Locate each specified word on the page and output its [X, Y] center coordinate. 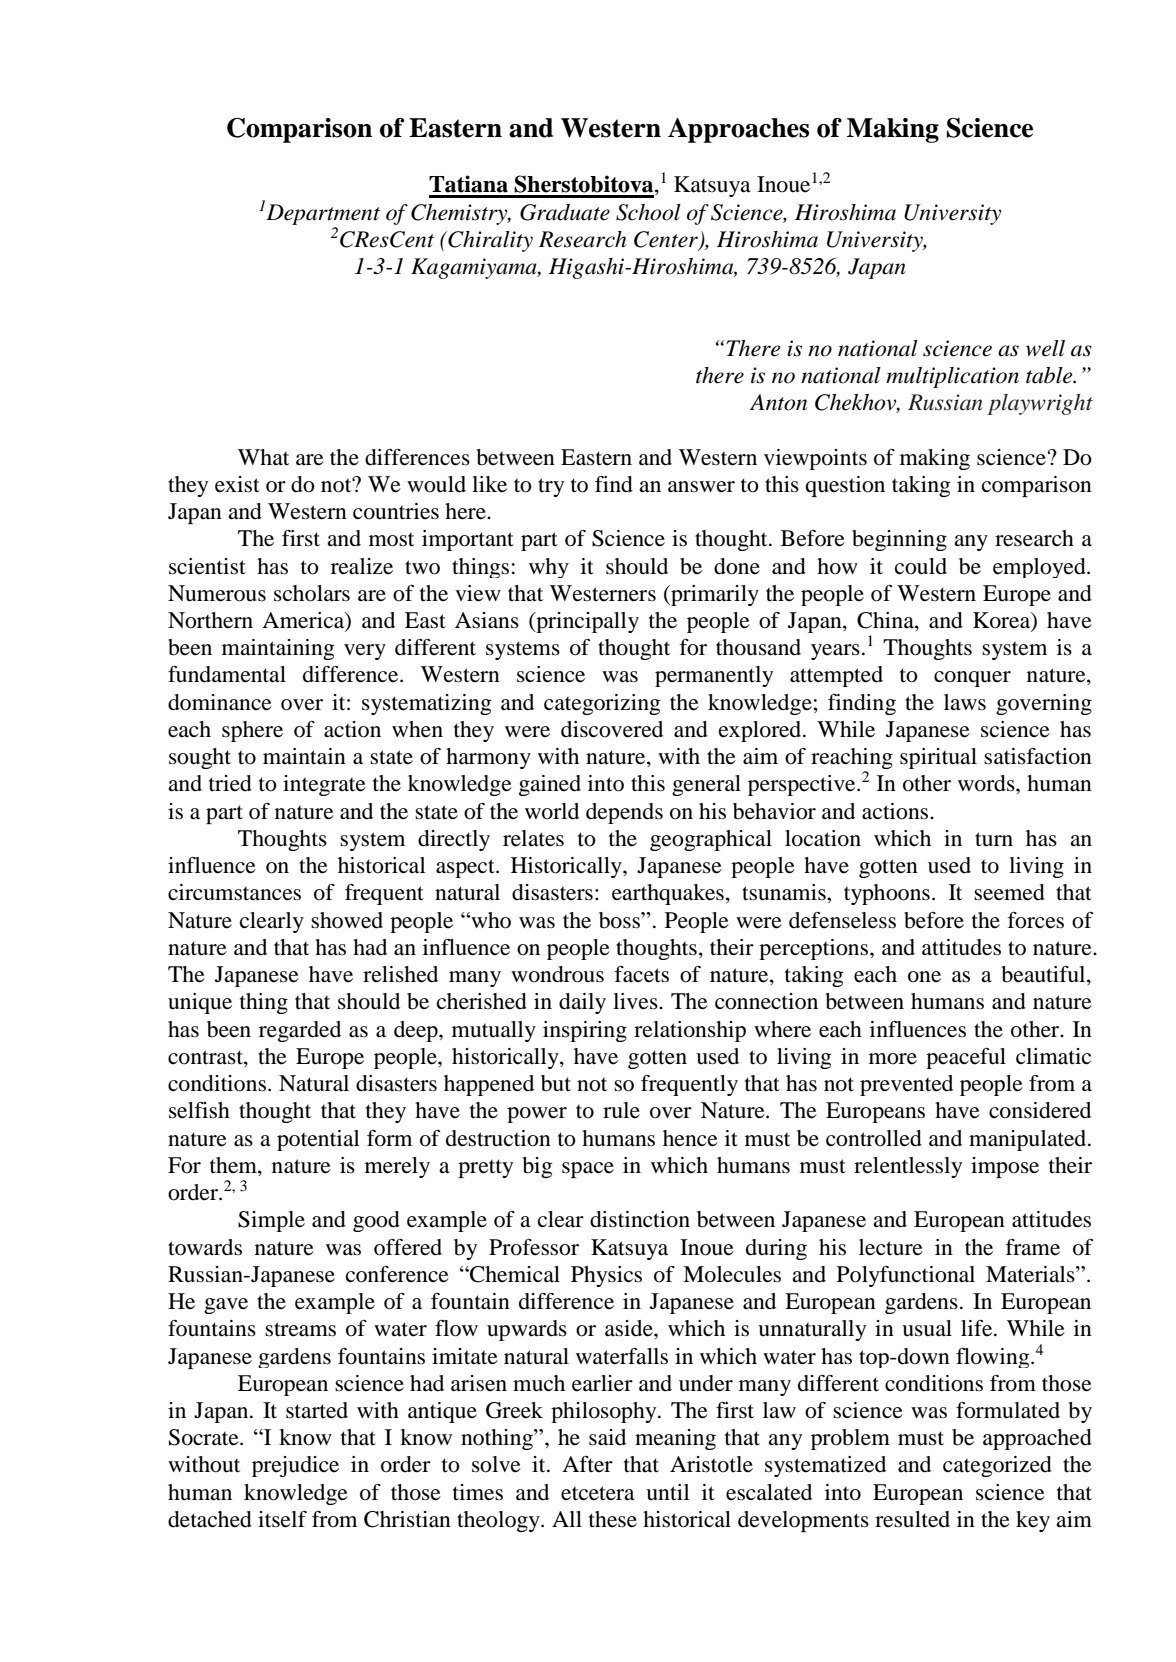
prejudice [295, 1466]
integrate [324, 785]
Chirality [489, 241]
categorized [997, 1466]
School [648, 212]
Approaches [738, 130]
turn [994, 839]
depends [624, 813]
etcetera [598, 1493]
